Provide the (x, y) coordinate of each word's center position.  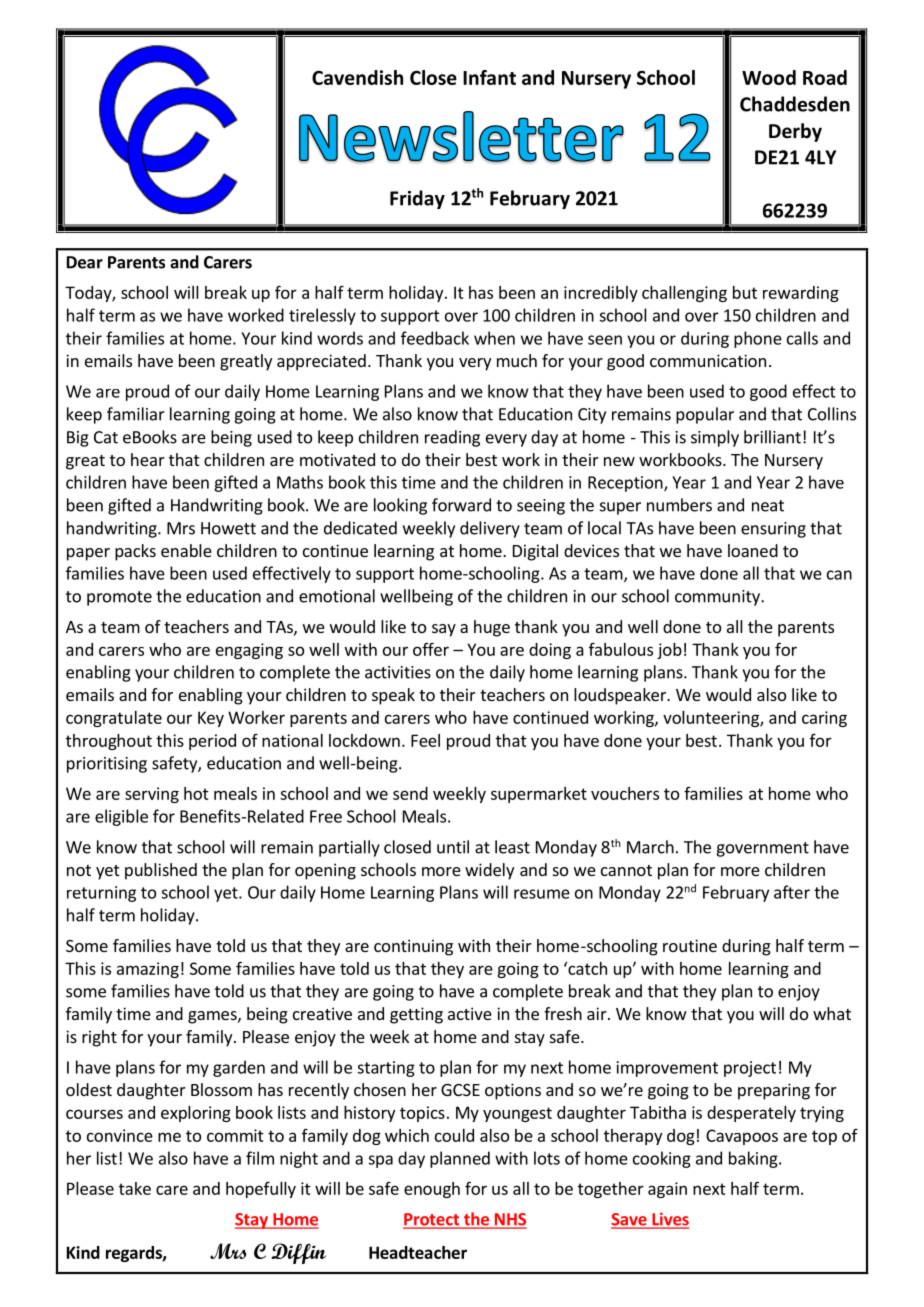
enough (432, 1190)
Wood (769, 77)
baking (754, 1159)
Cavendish (357, 77)
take (135, 1188)
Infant (489, 77)
